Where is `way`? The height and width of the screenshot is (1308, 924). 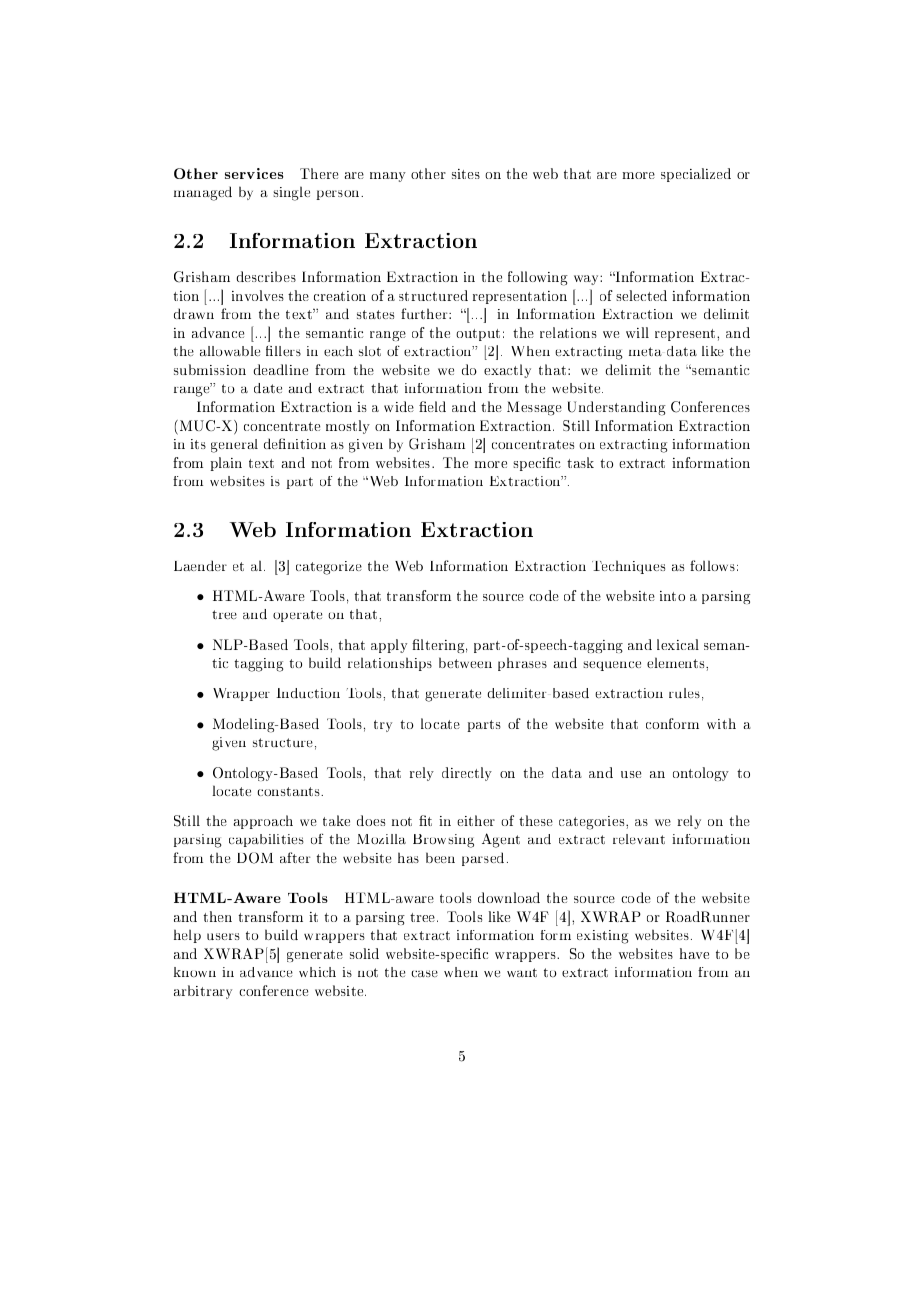 way is located at coordinates (587, 280).
